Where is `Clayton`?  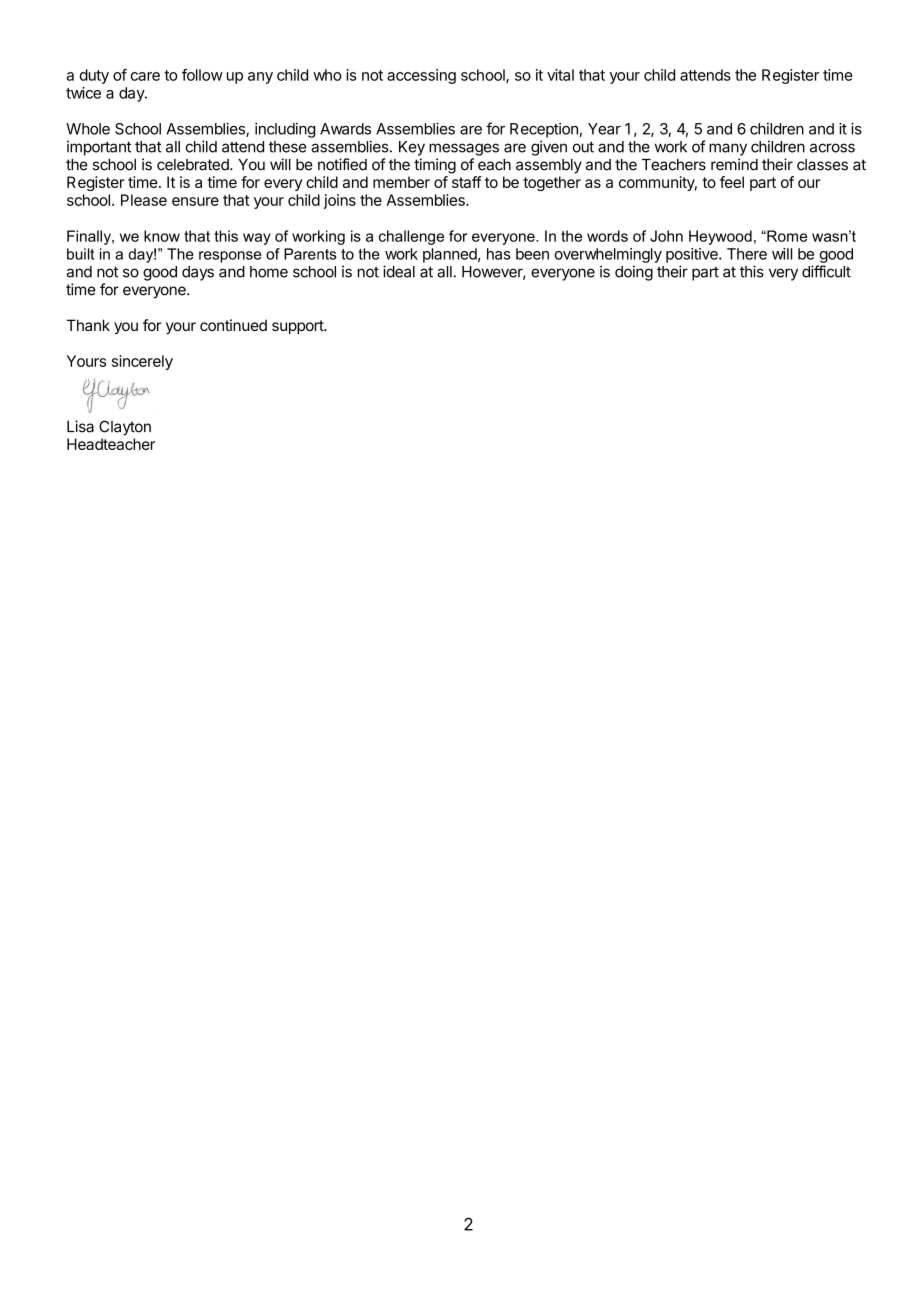 Clayton is located at coordinates (125, 428).
